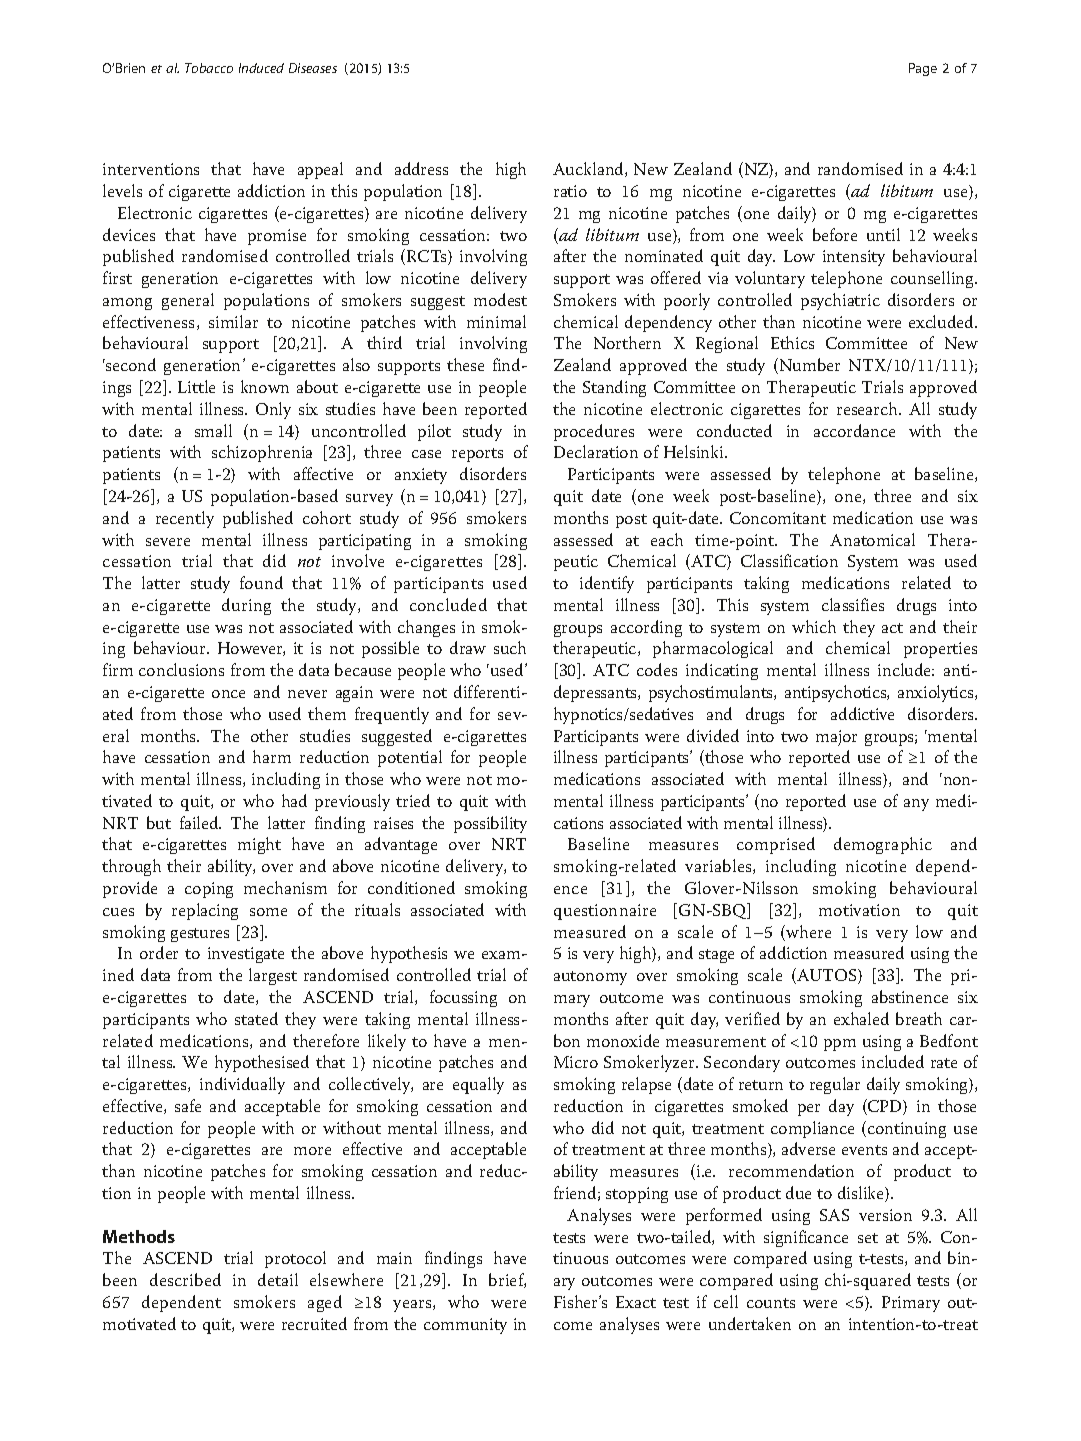 This page has width=1081, height=1441. I want to click on Tobacco, so click(209, 68).
